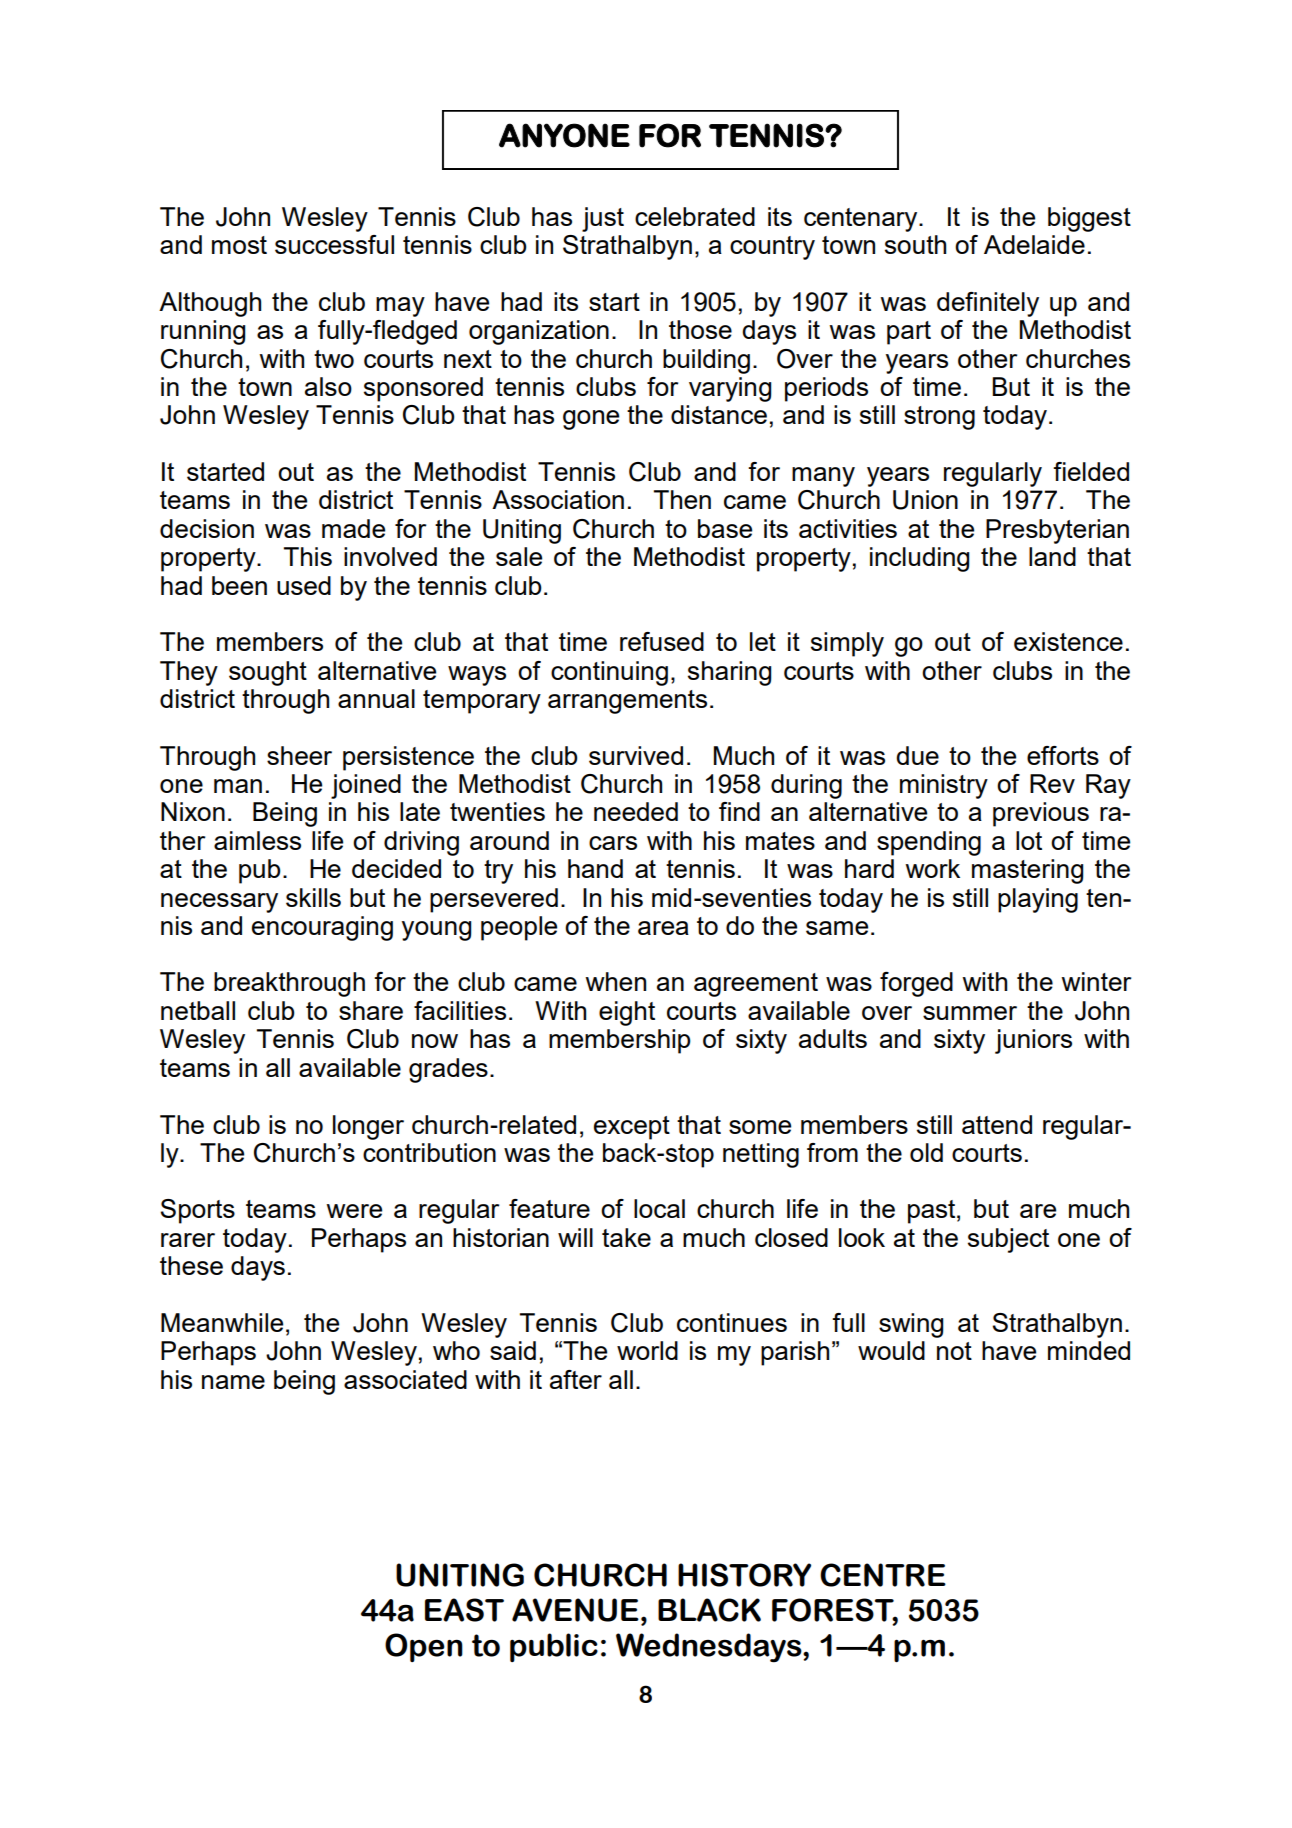 This page has height=1828, width=1292. What do you see at coordinates (354, 1211) in the page?
I see `were` at bounding box center [354, 1211].
